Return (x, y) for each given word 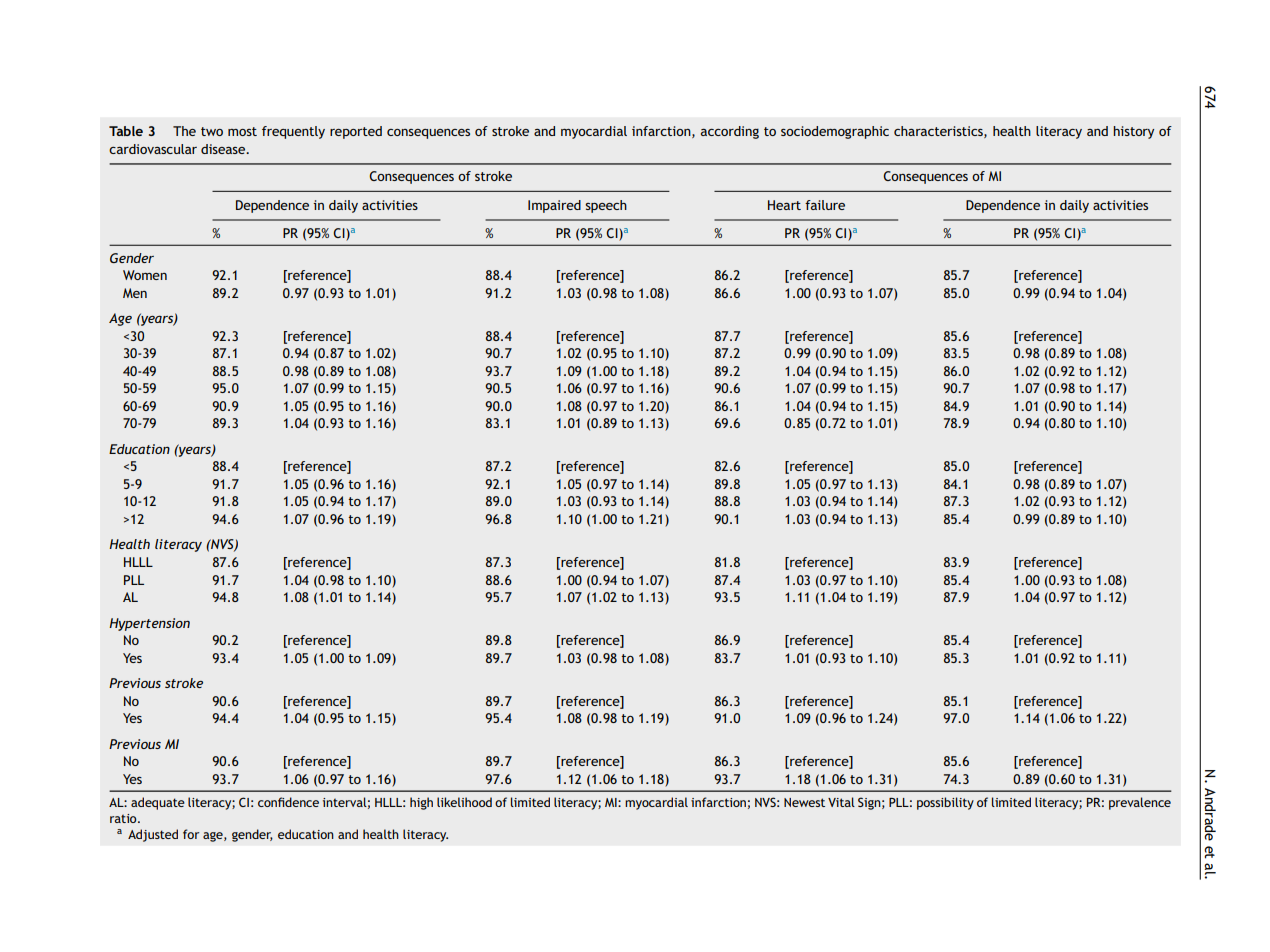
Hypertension (149, 624)
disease (224, 149)
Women (145, 275)
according (730, 132)
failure (825, 205)
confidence (288, 802)
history (1133, 132)
